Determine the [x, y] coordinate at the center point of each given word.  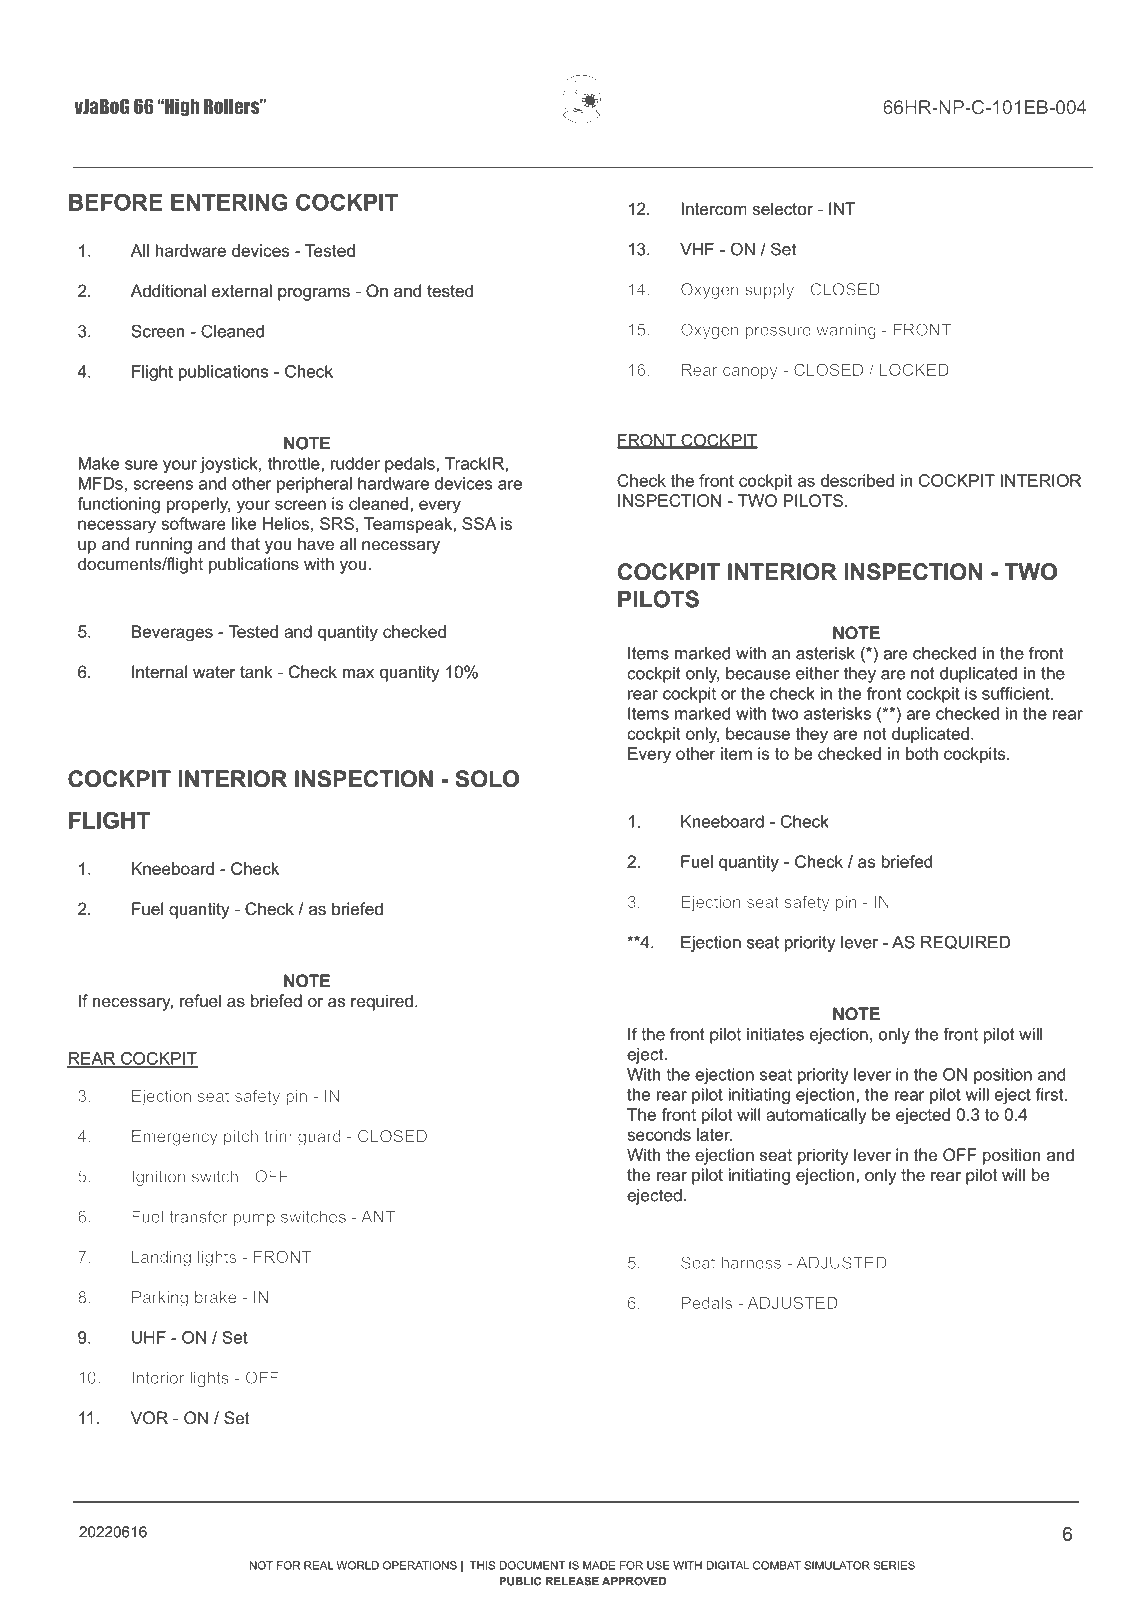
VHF [697, 249]
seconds [659, 1134]
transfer [198, 1216]
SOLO [487, 779]
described [857, 480]
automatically [816, 1116]
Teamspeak [409, 525]
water [214, 672]
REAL [318, 1565]
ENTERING [229, 202]
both [922, 753]
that [245, 543]
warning [846, 331]
